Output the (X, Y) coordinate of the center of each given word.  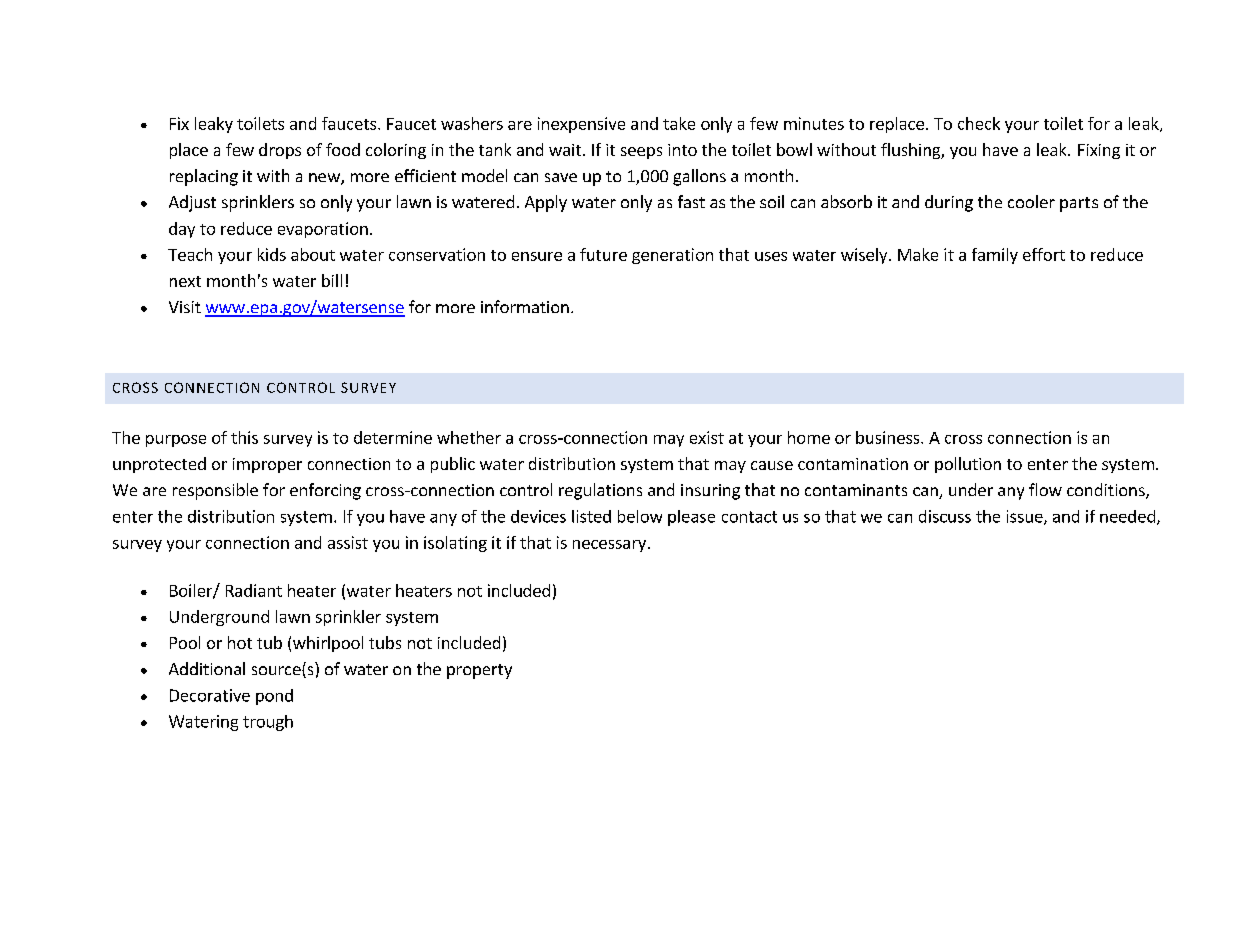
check (979, 123)
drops (280, 151)
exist (707, 437)
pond (274, 697)
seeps (641, 153)
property (479, 671)
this (244, 437)
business (889, 437)
